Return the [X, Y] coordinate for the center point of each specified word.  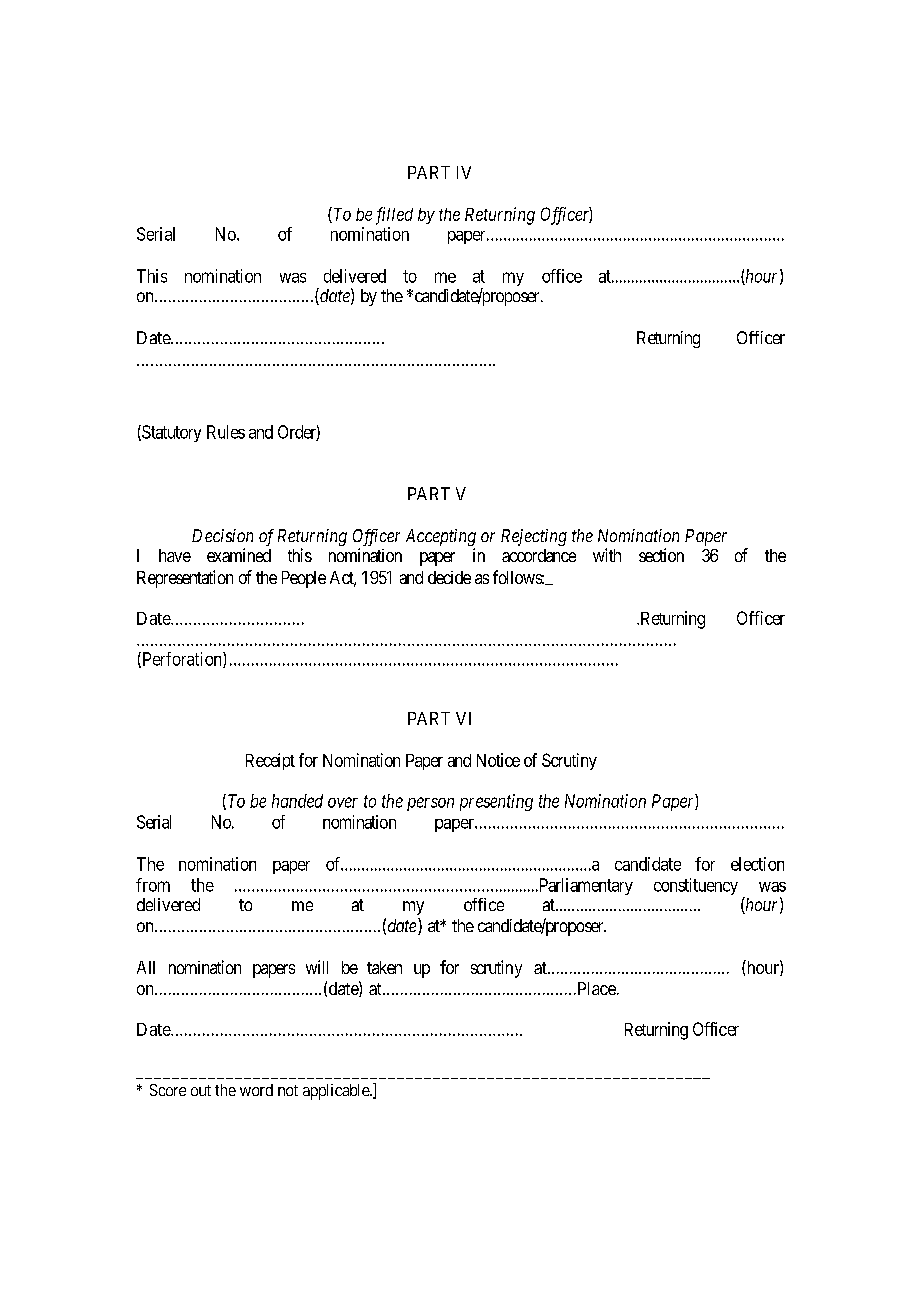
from [153, 885]
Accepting [441, 537]
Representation [185, 579]
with [607, 555]
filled [394, 216]
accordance [539, 555]
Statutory [170, 433]
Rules [226, 432]
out [201, 1090]
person [430, 804]
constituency [696, 886]
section [661, 555]
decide [449, 577]
